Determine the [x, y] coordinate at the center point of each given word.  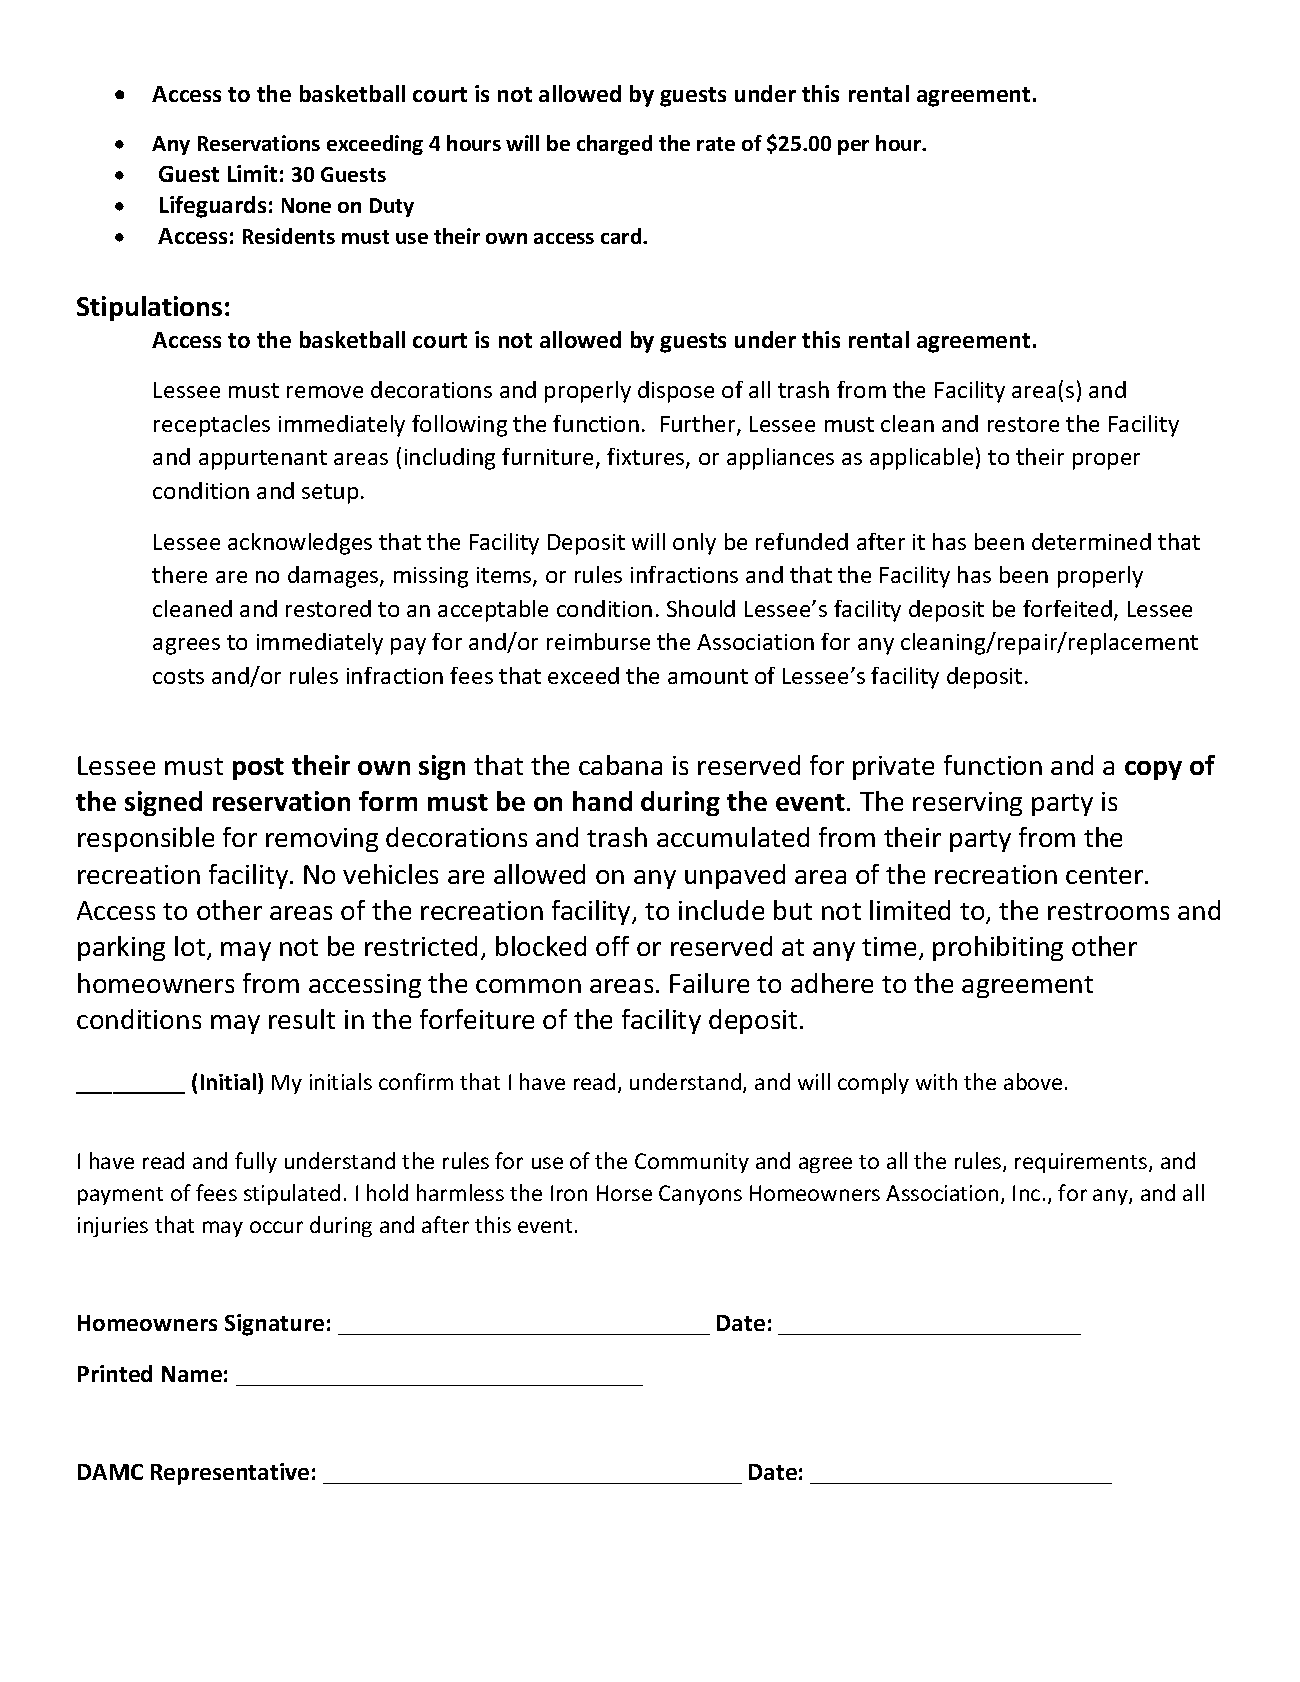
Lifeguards [213, 207]
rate [716, 144]
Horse [624, 1193]
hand [602, 801]
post [258, 769]
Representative [230, 1474]
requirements [1082, 1163]
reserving [967, 804]
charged [614, 145]
